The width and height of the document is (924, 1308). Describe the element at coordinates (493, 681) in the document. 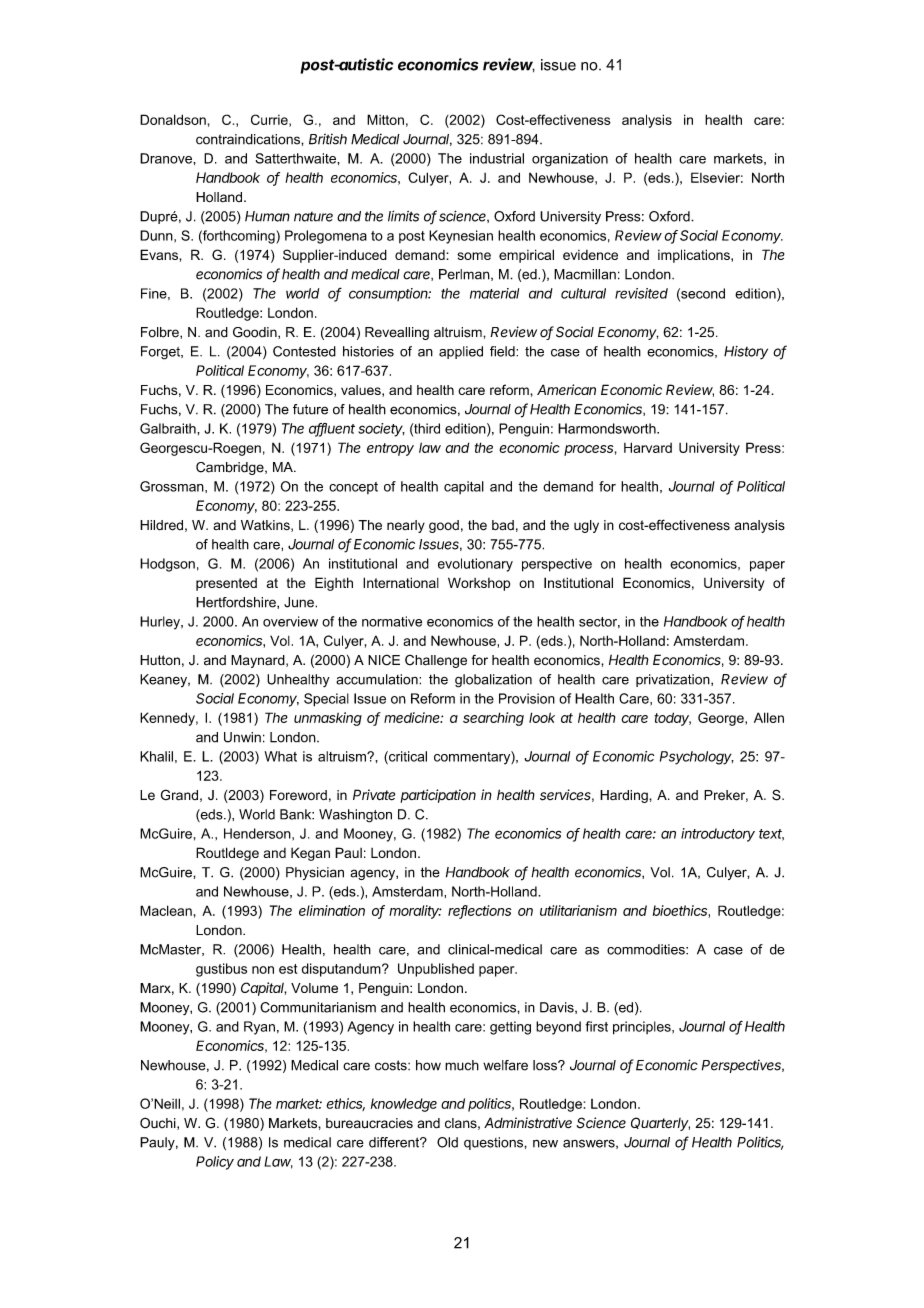

I see `globalization` at that location.
